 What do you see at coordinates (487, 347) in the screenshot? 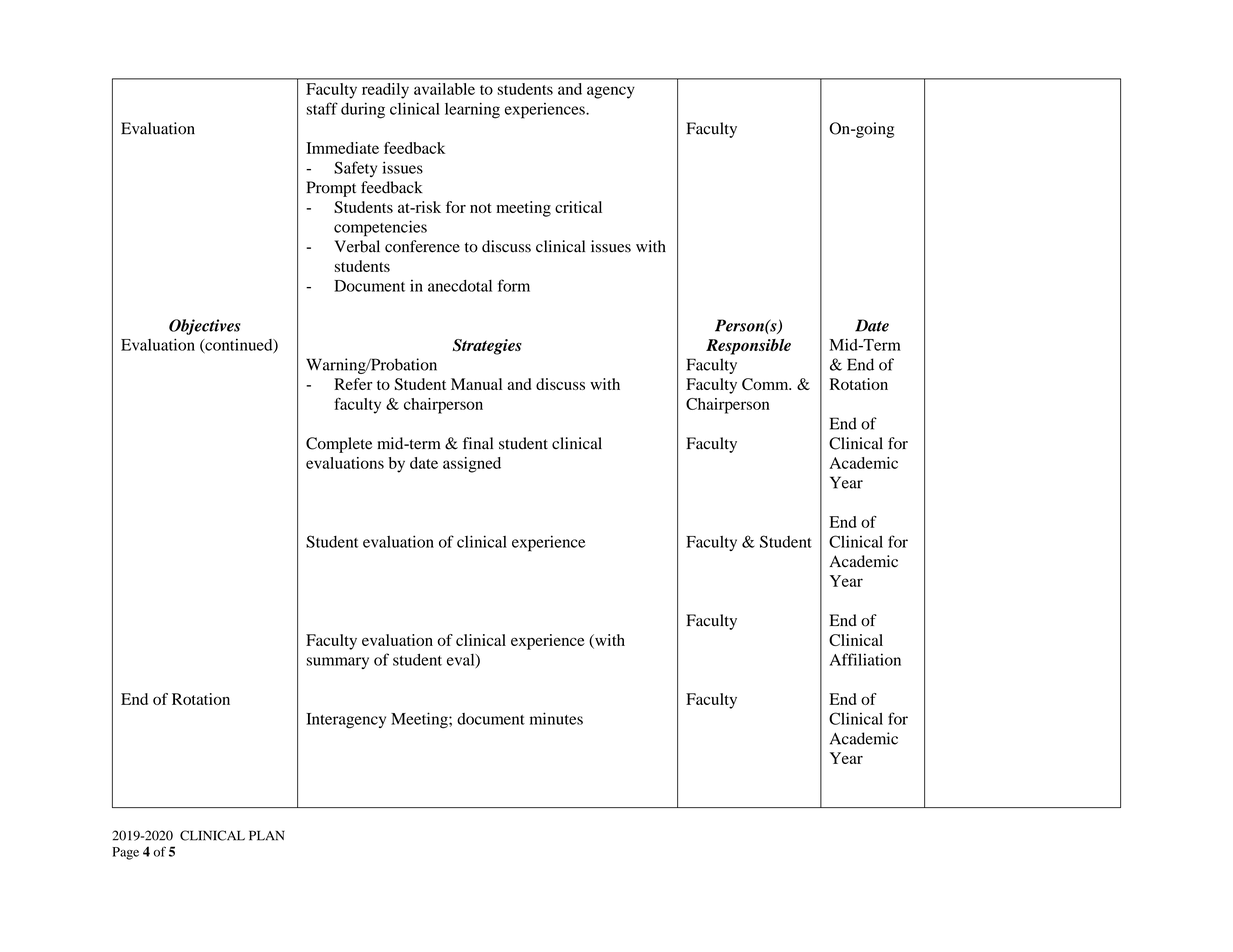
I see `Strategies` at bounding box center [487, 347].
